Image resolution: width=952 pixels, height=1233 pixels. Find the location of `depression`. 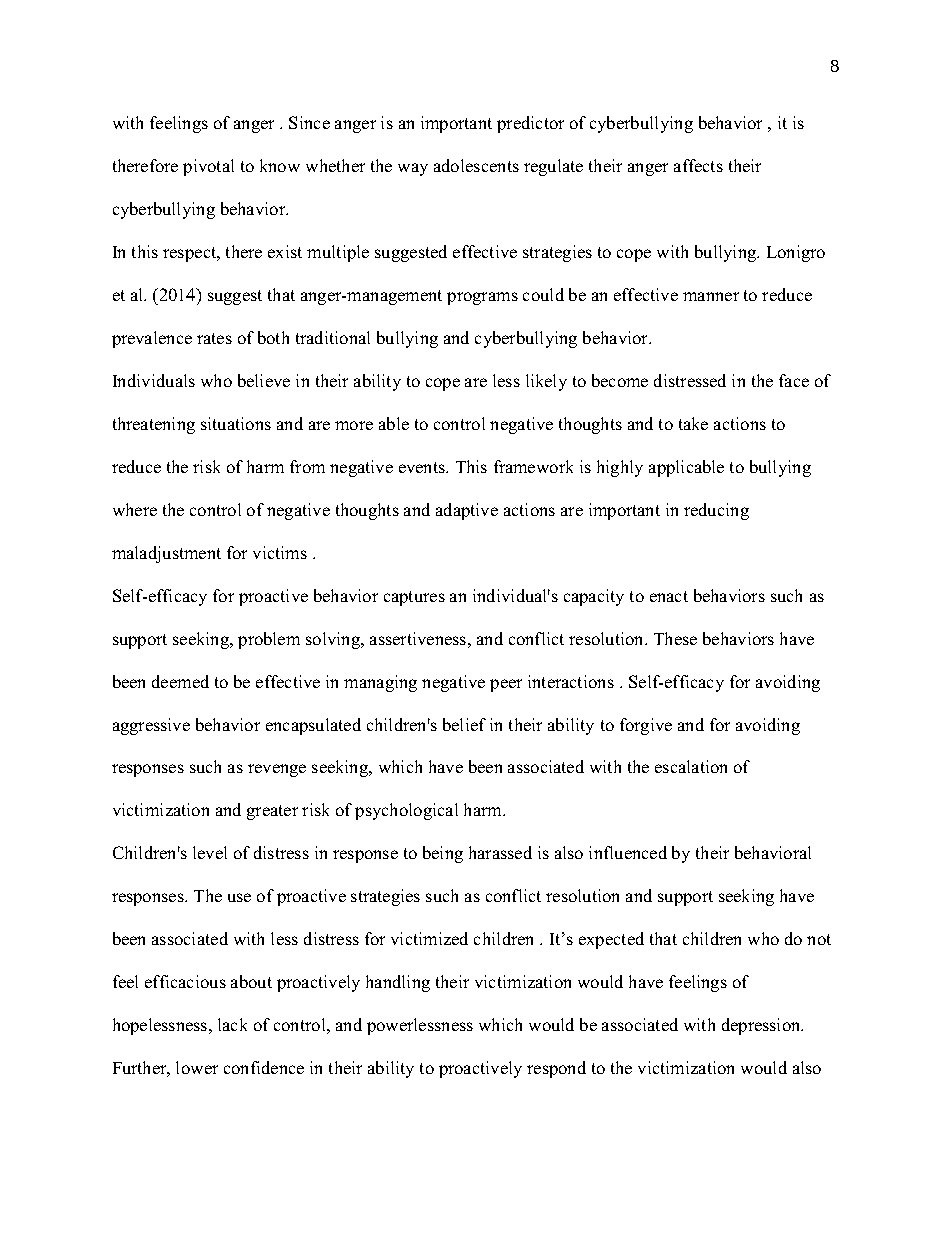

depression is located at coordinates (762, 1026).
